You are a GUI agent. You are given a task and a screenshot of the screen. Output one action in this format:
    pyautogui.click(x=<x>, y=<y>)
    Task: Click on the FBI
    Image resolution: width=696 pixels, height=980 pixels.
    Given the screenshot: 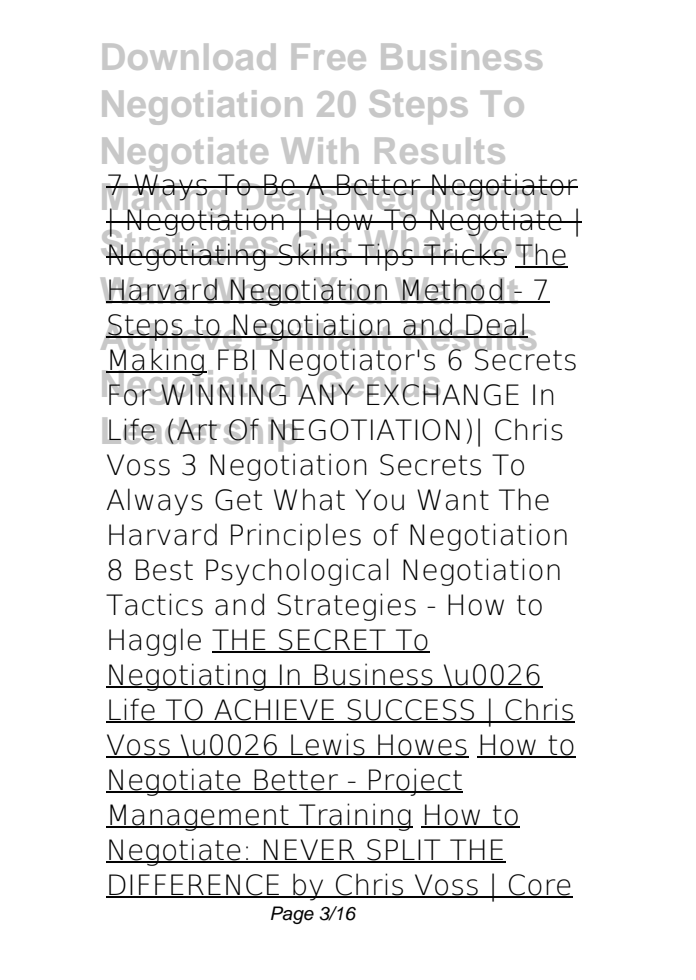 What is the action you would take?
    pyautogui.click(x=237, y=359)
